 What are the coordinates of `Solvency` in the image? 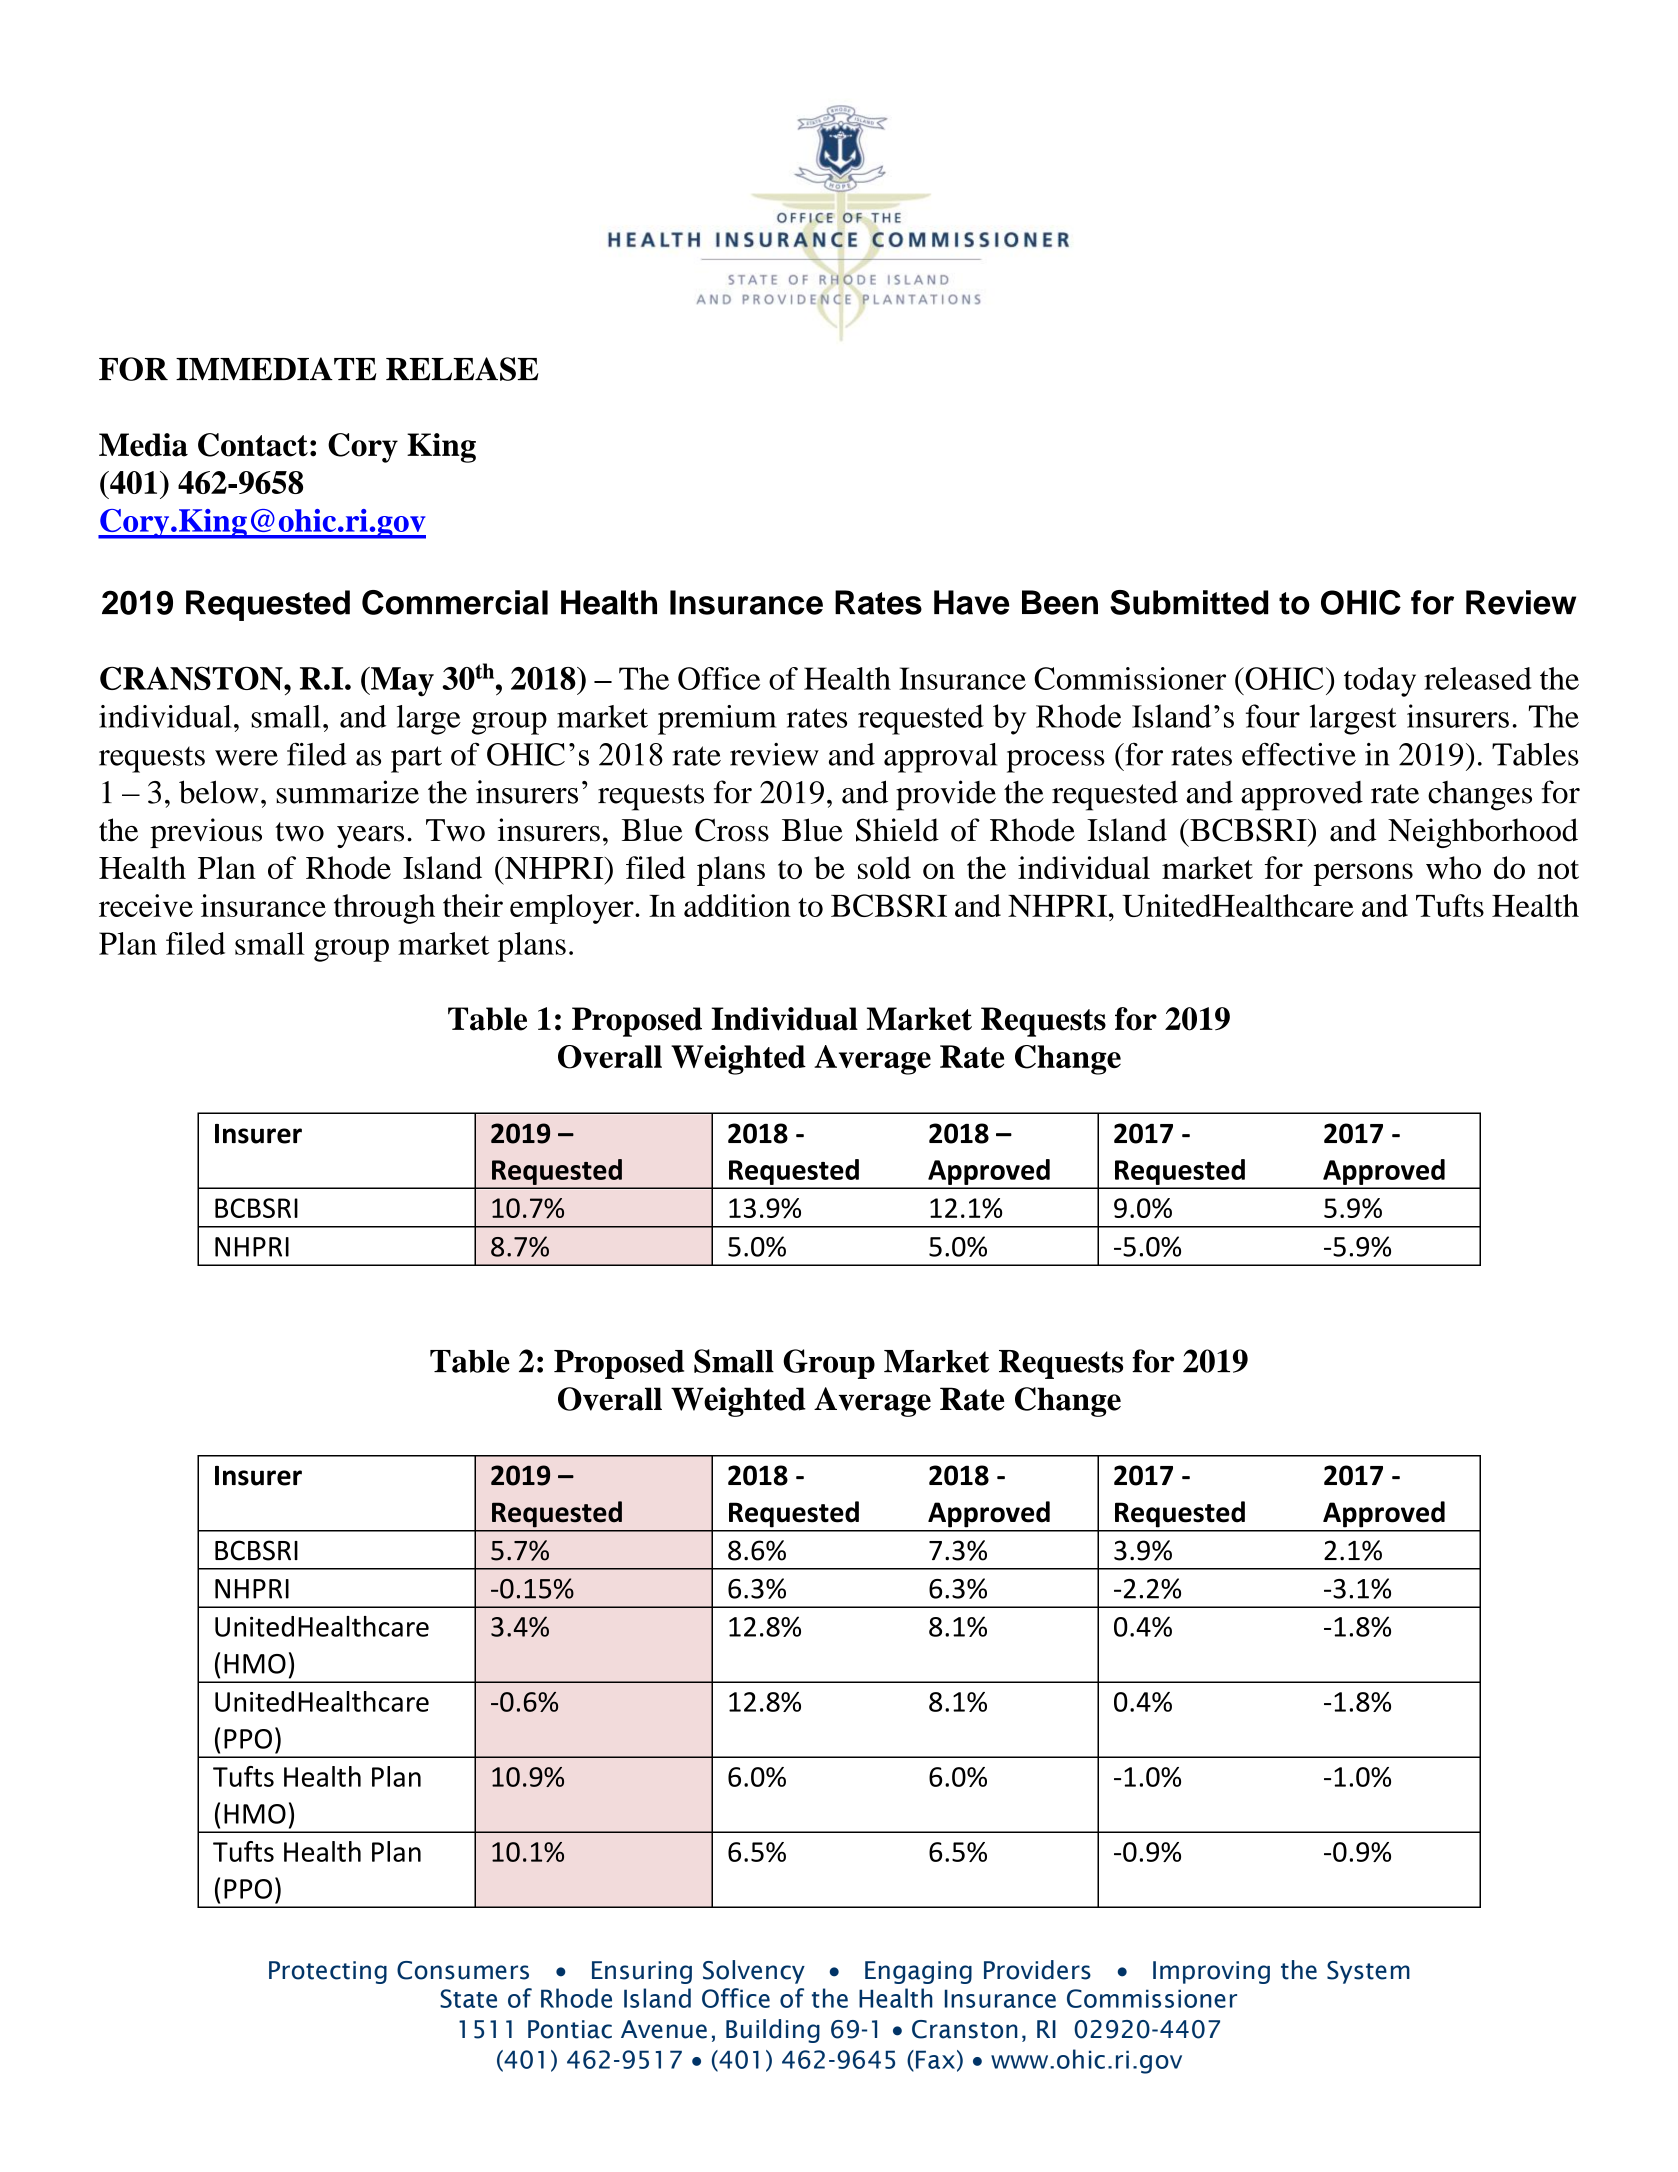 It's located at (754, 1972).
